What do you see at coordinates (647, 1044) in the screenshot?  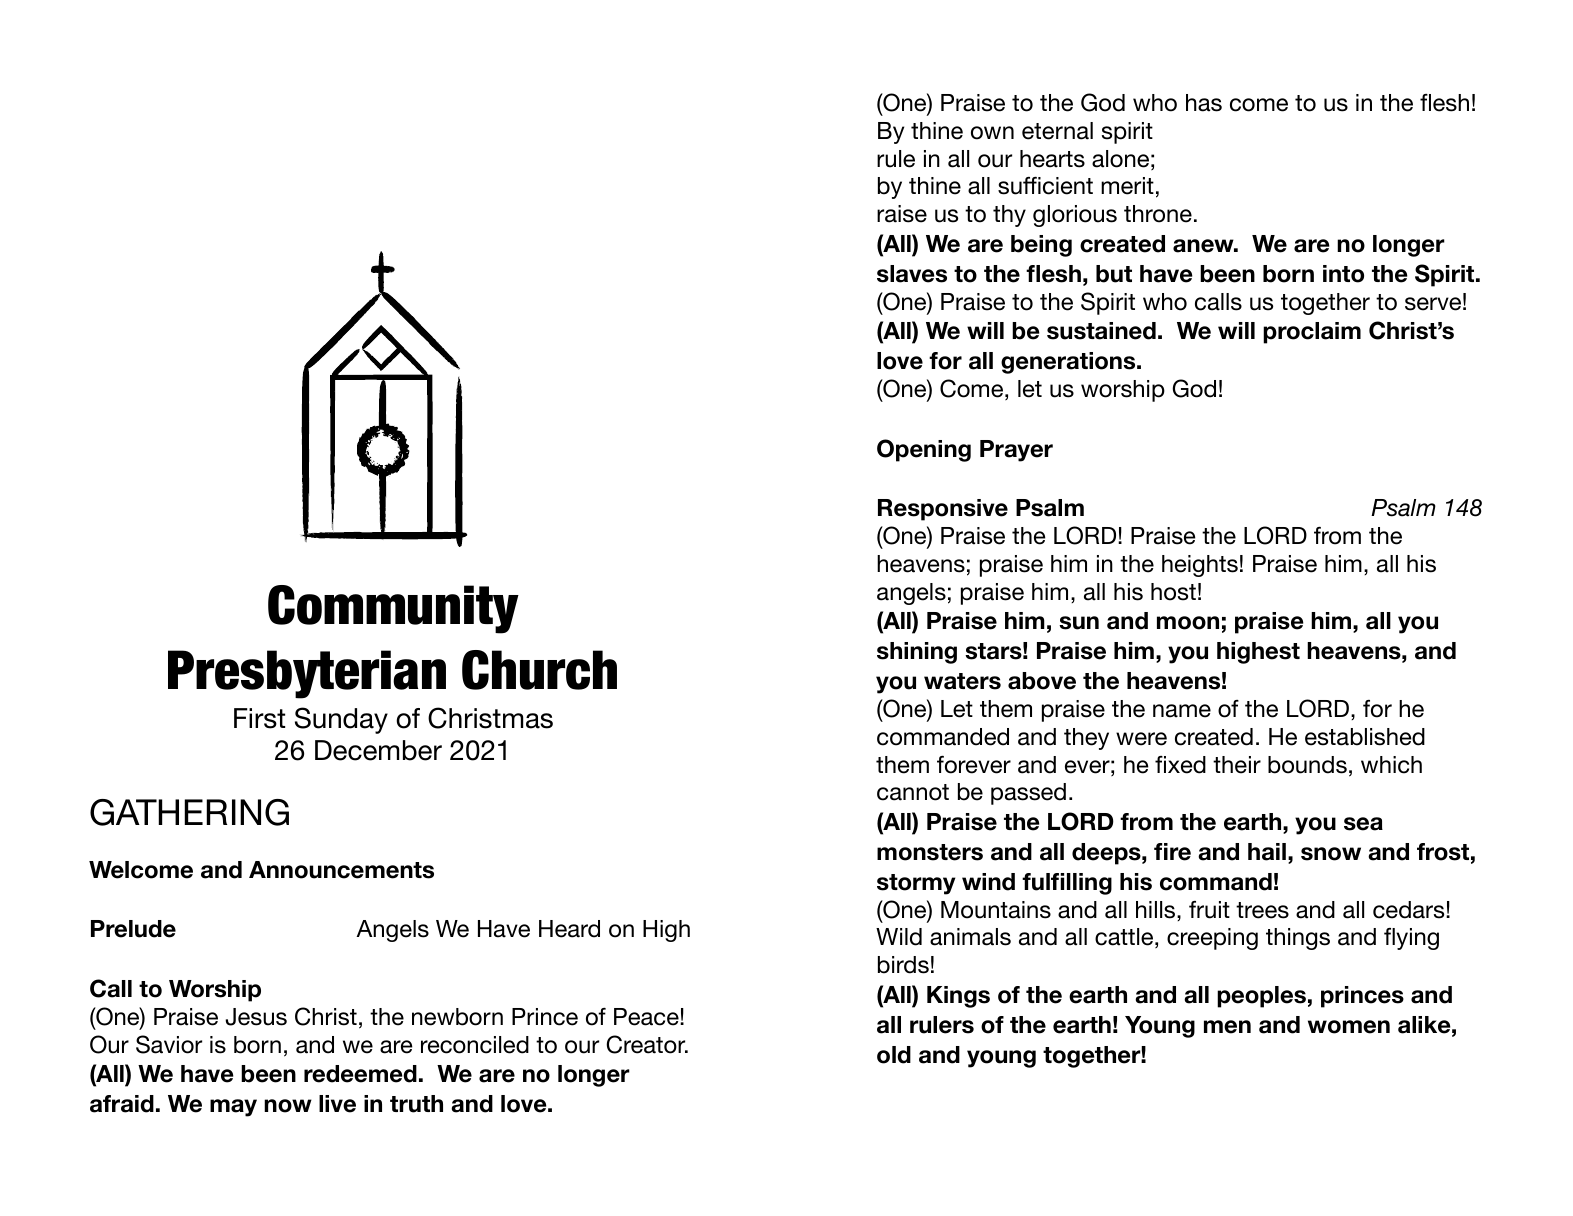 I see `Creator` at bounding box center [647, 1044].
